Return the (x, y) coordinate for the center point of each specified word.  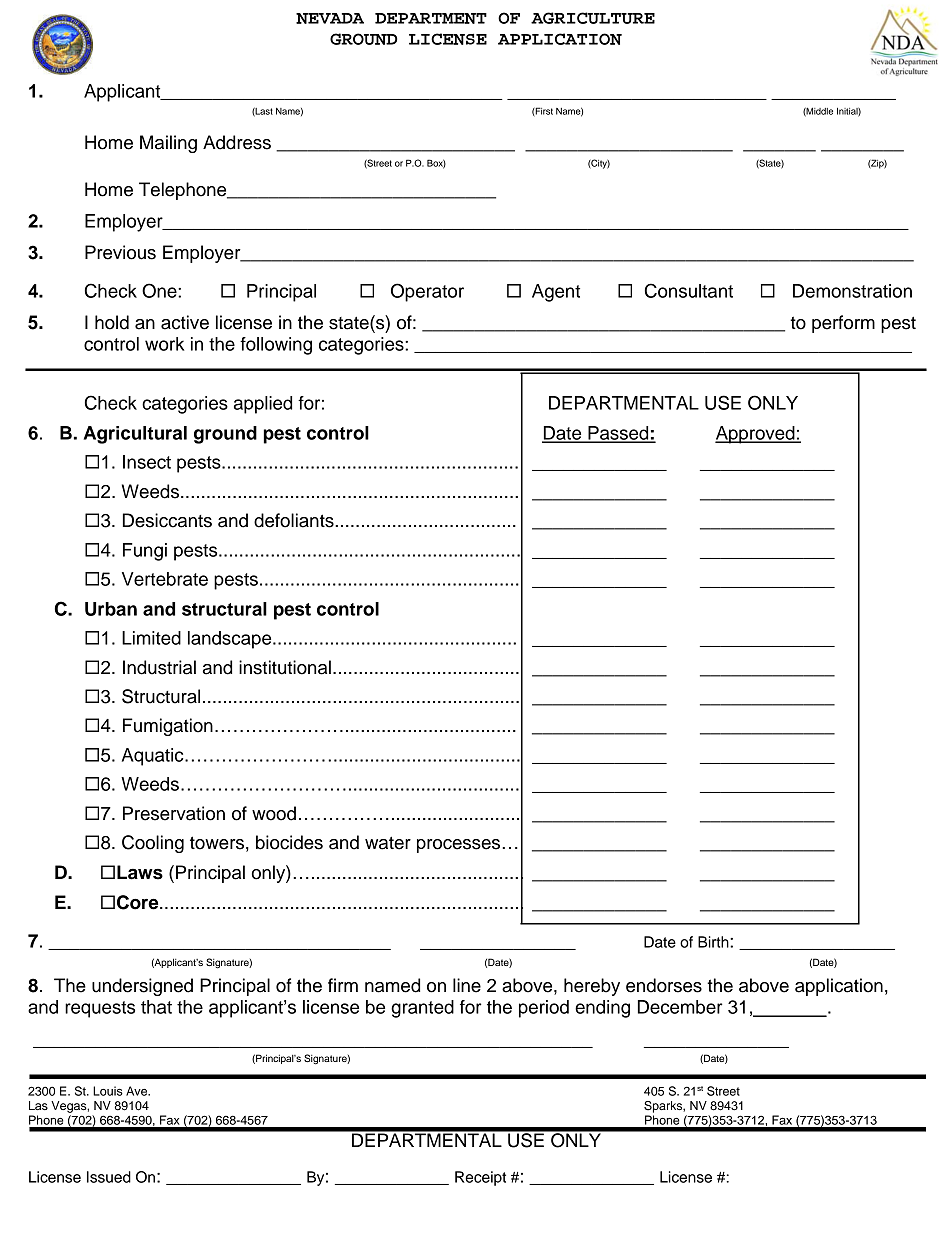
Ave (138, 1091)
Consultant (689, 290)
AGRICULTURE (593, 18)
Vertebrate (165, 579)
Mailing (168, 144)
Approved (756, 435)
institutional (285, 667)
